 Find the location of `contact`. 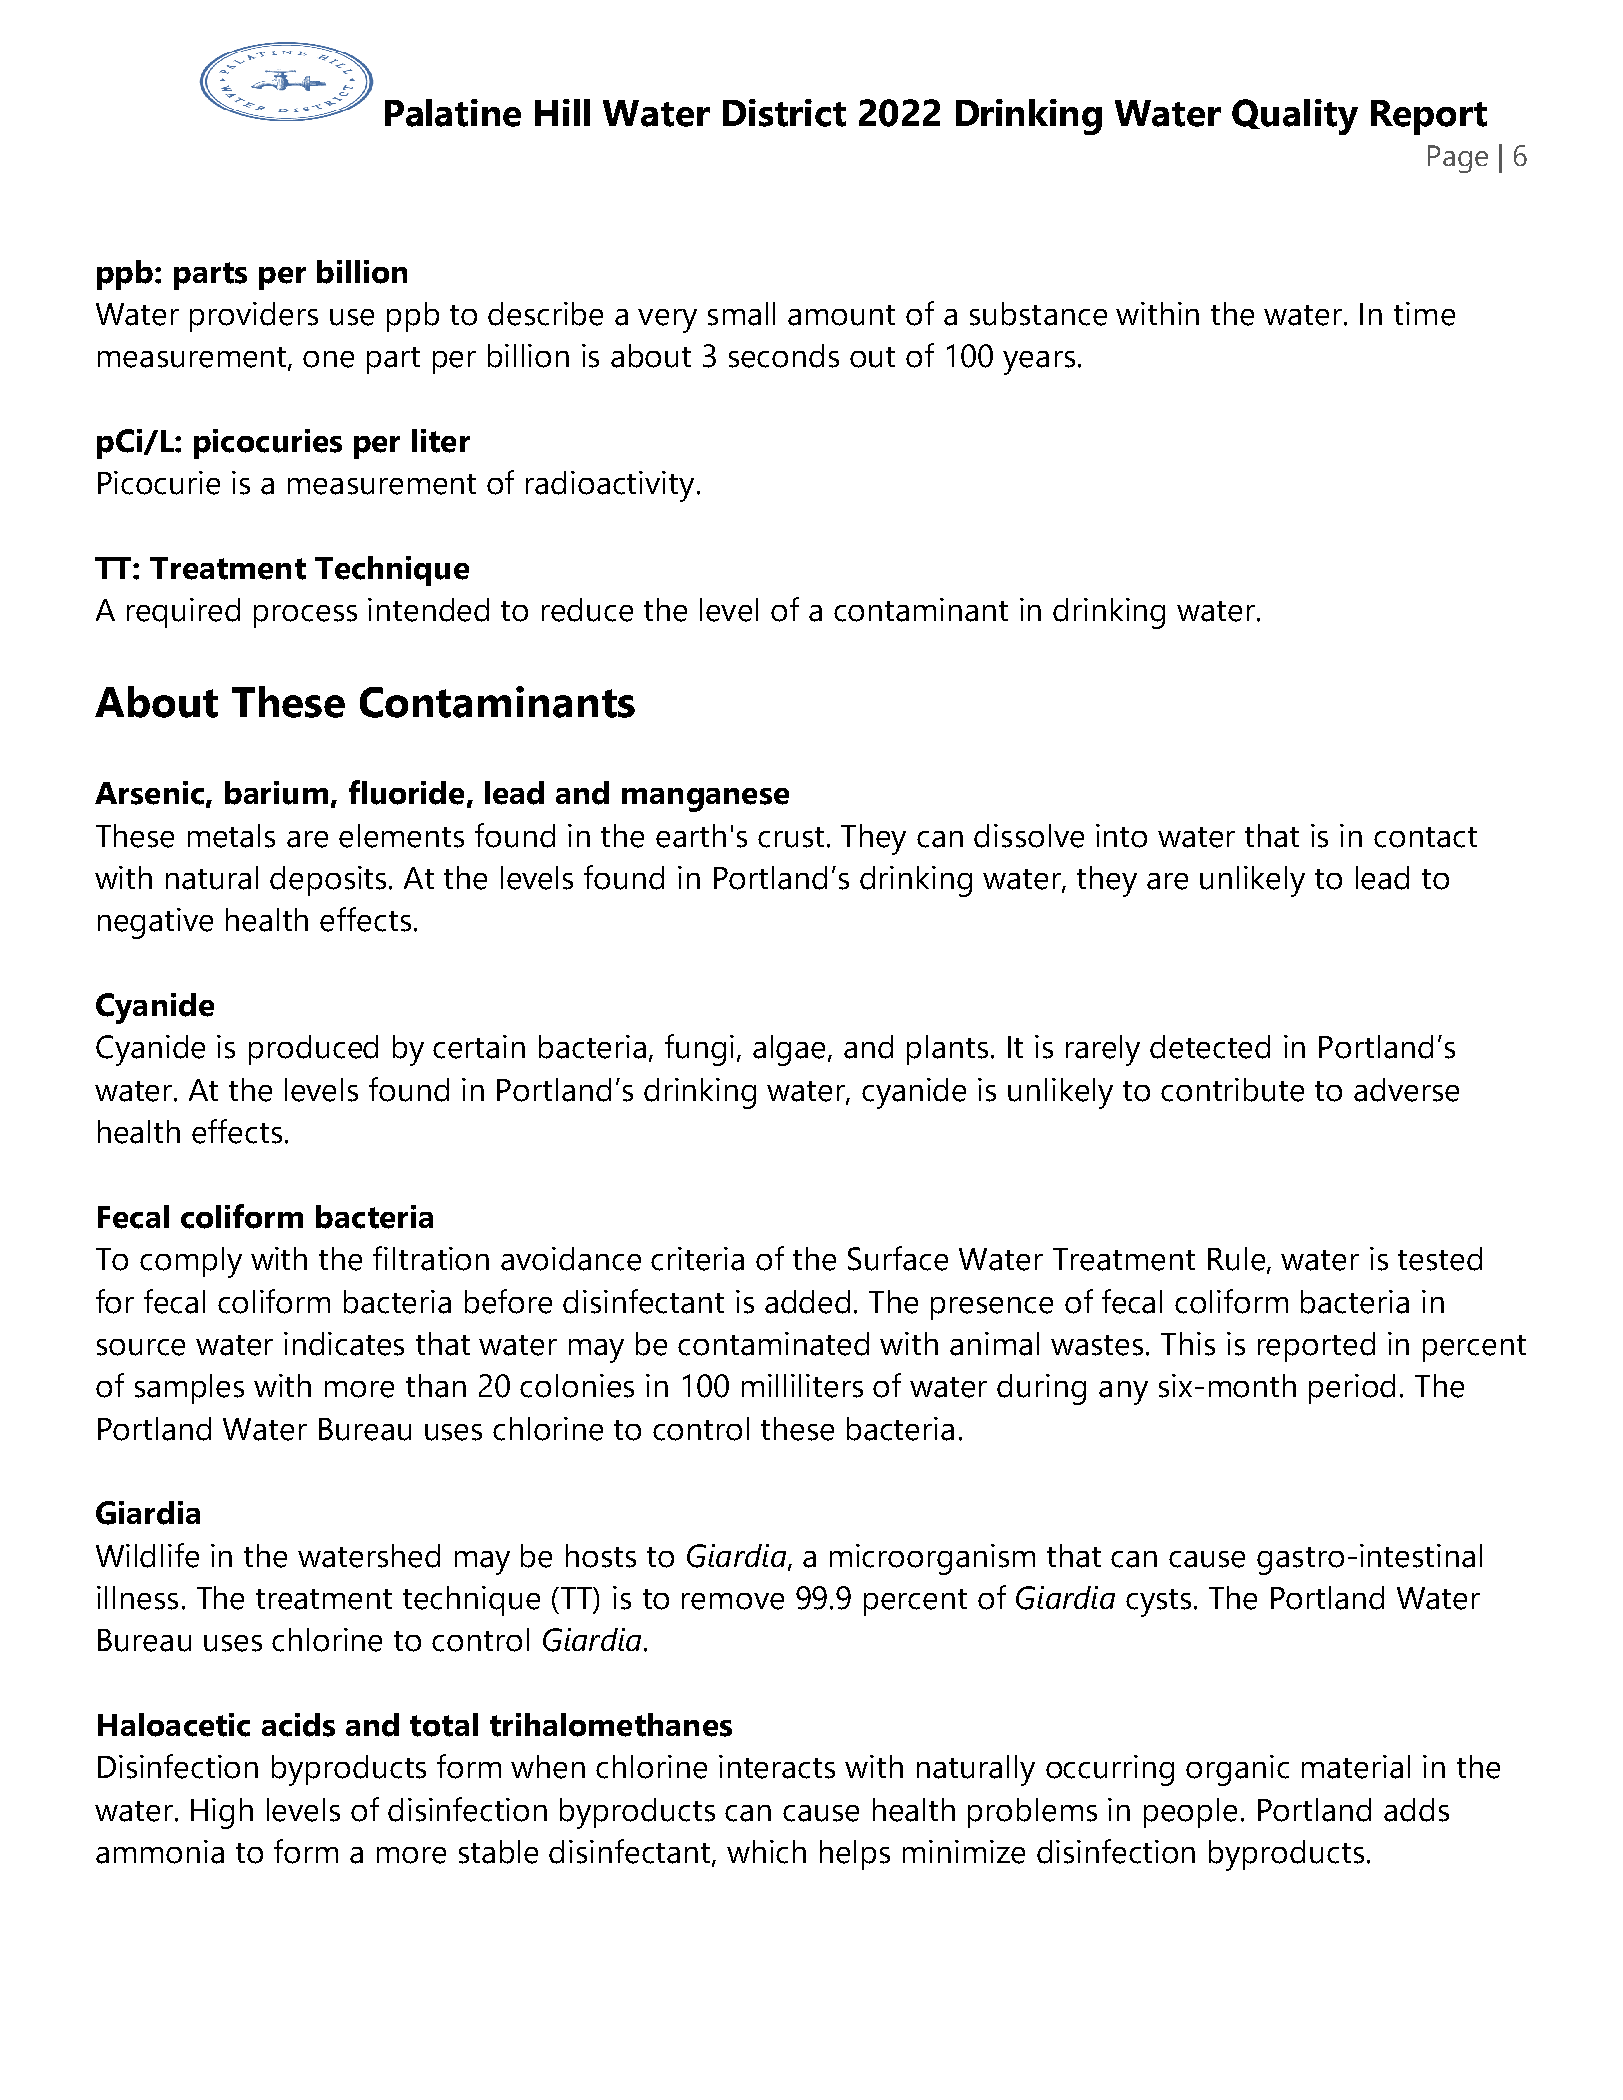

contact is located at coordinates (1425, 837).
